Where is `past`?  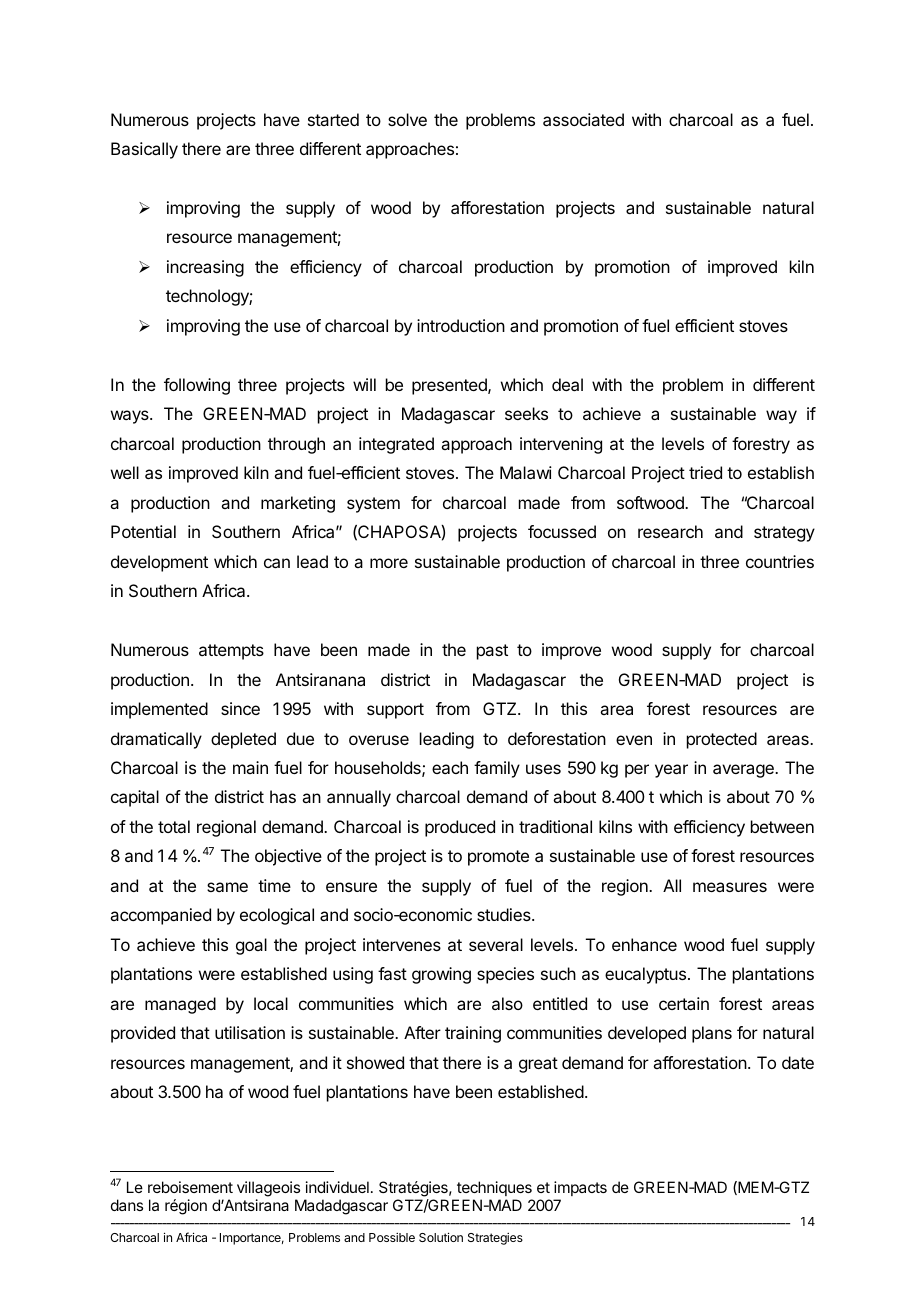 past is located at coordinates (492, 652).
